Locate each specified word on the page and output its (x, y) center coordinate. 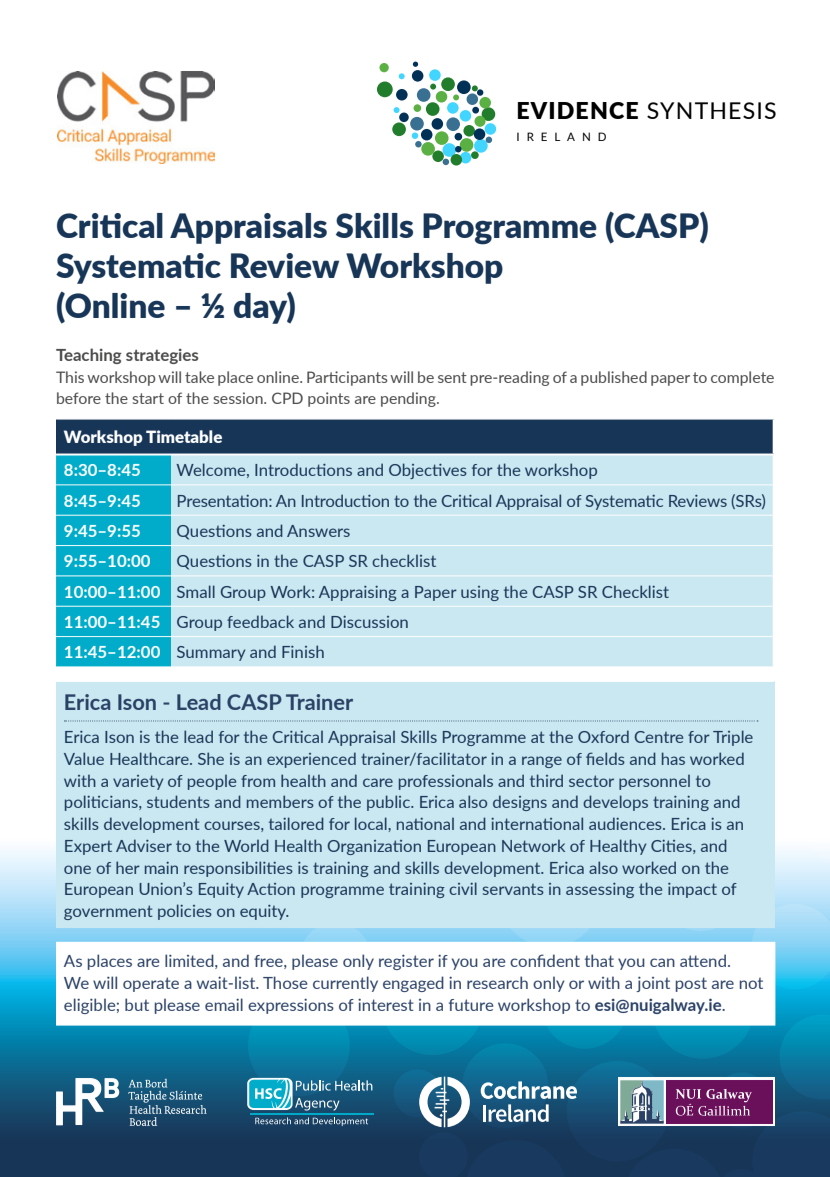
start (148, 398)
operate (151, 984)
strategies (162, 356)
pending (409, 399)
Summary (211, 653)
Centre (659, 737)
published (614, 378)
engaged (413, 984)
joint (653, 984)
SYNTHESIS (711, 110)
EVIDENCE (578, 110)
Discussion (369, 622)
